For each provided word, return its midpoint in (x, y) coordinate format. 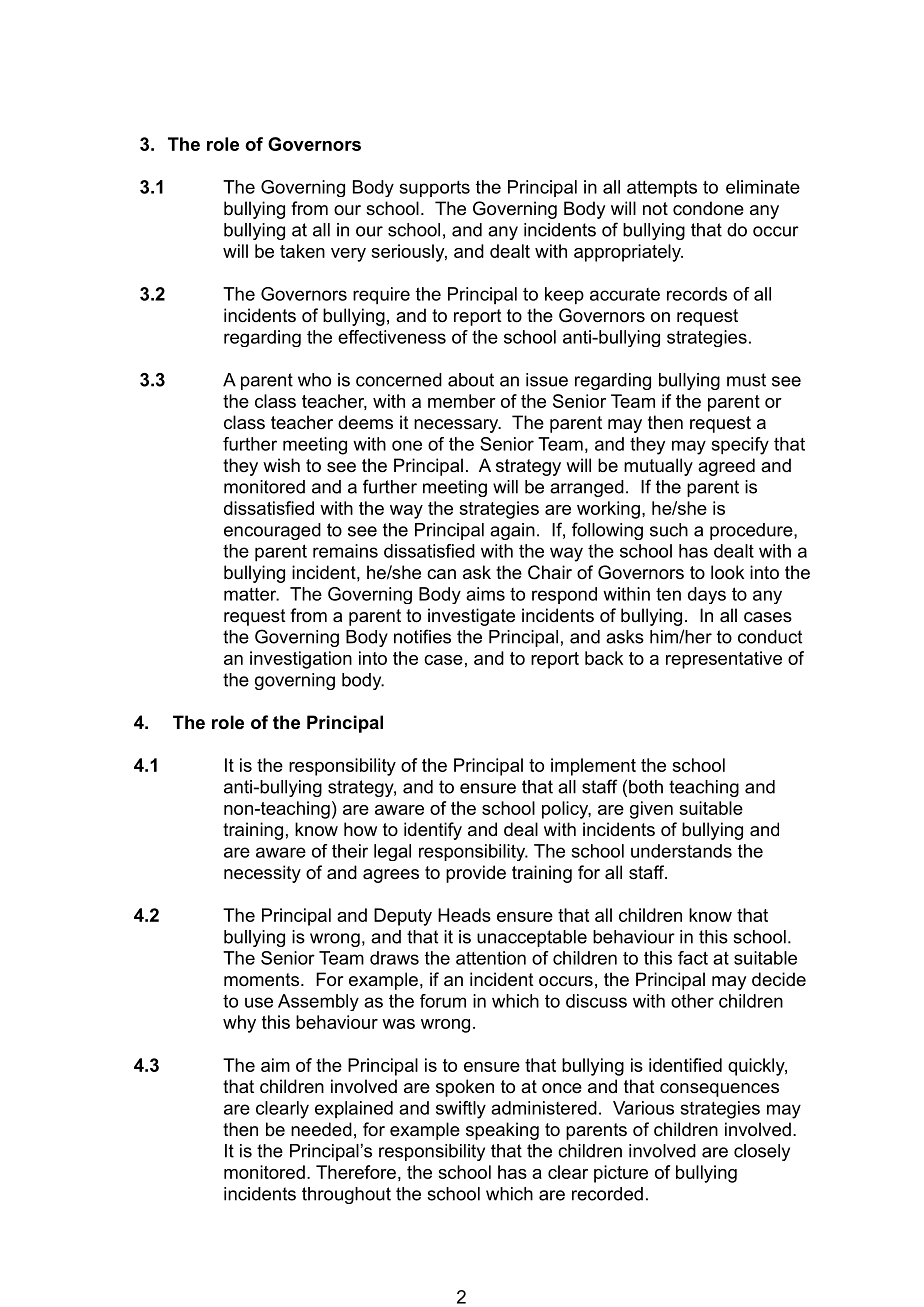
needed (321, 1129)
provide (476, 874)
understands (681, 851)
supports (435, 189)
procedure (751, 531)
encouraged (272, 531)
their (350, 851)
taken (302, 251)
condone (708, 208)
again (512, 531)
